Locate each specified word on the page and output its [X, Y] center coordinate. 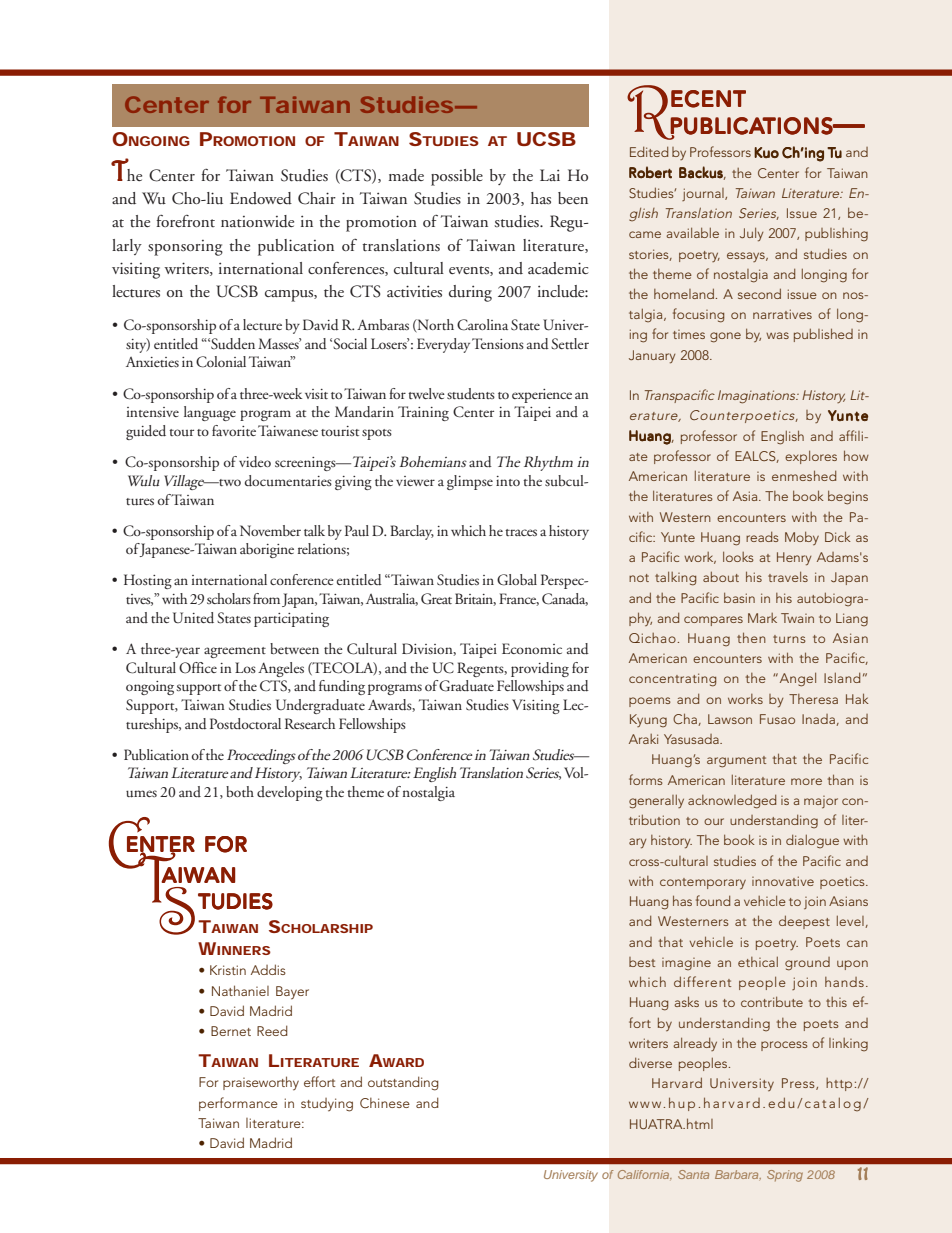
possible [457, 177]
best [642, 962]
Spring [785, 1176]
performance [238, 1104]
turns [789, 639]
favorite [234, 430]
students [471, 393]
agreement [235, 652]
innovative [783, 881]
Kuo [766, 152]
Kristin [228, 970]
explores [811, 457]
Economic [532, 648]
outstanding [403, 1083]
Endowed [261, 198]
